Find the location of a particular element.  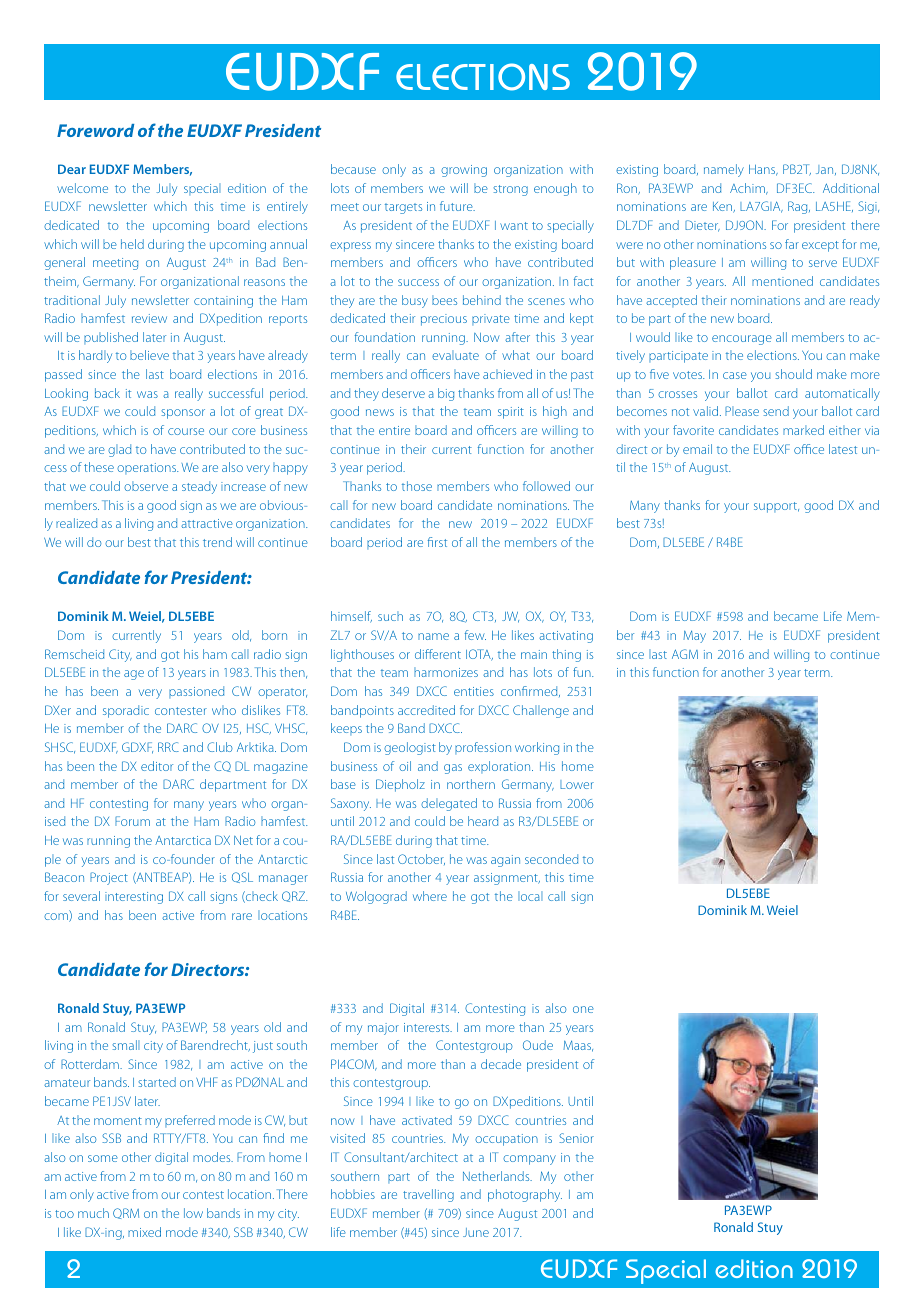

mixed is located at coordinates (144, 1232).
